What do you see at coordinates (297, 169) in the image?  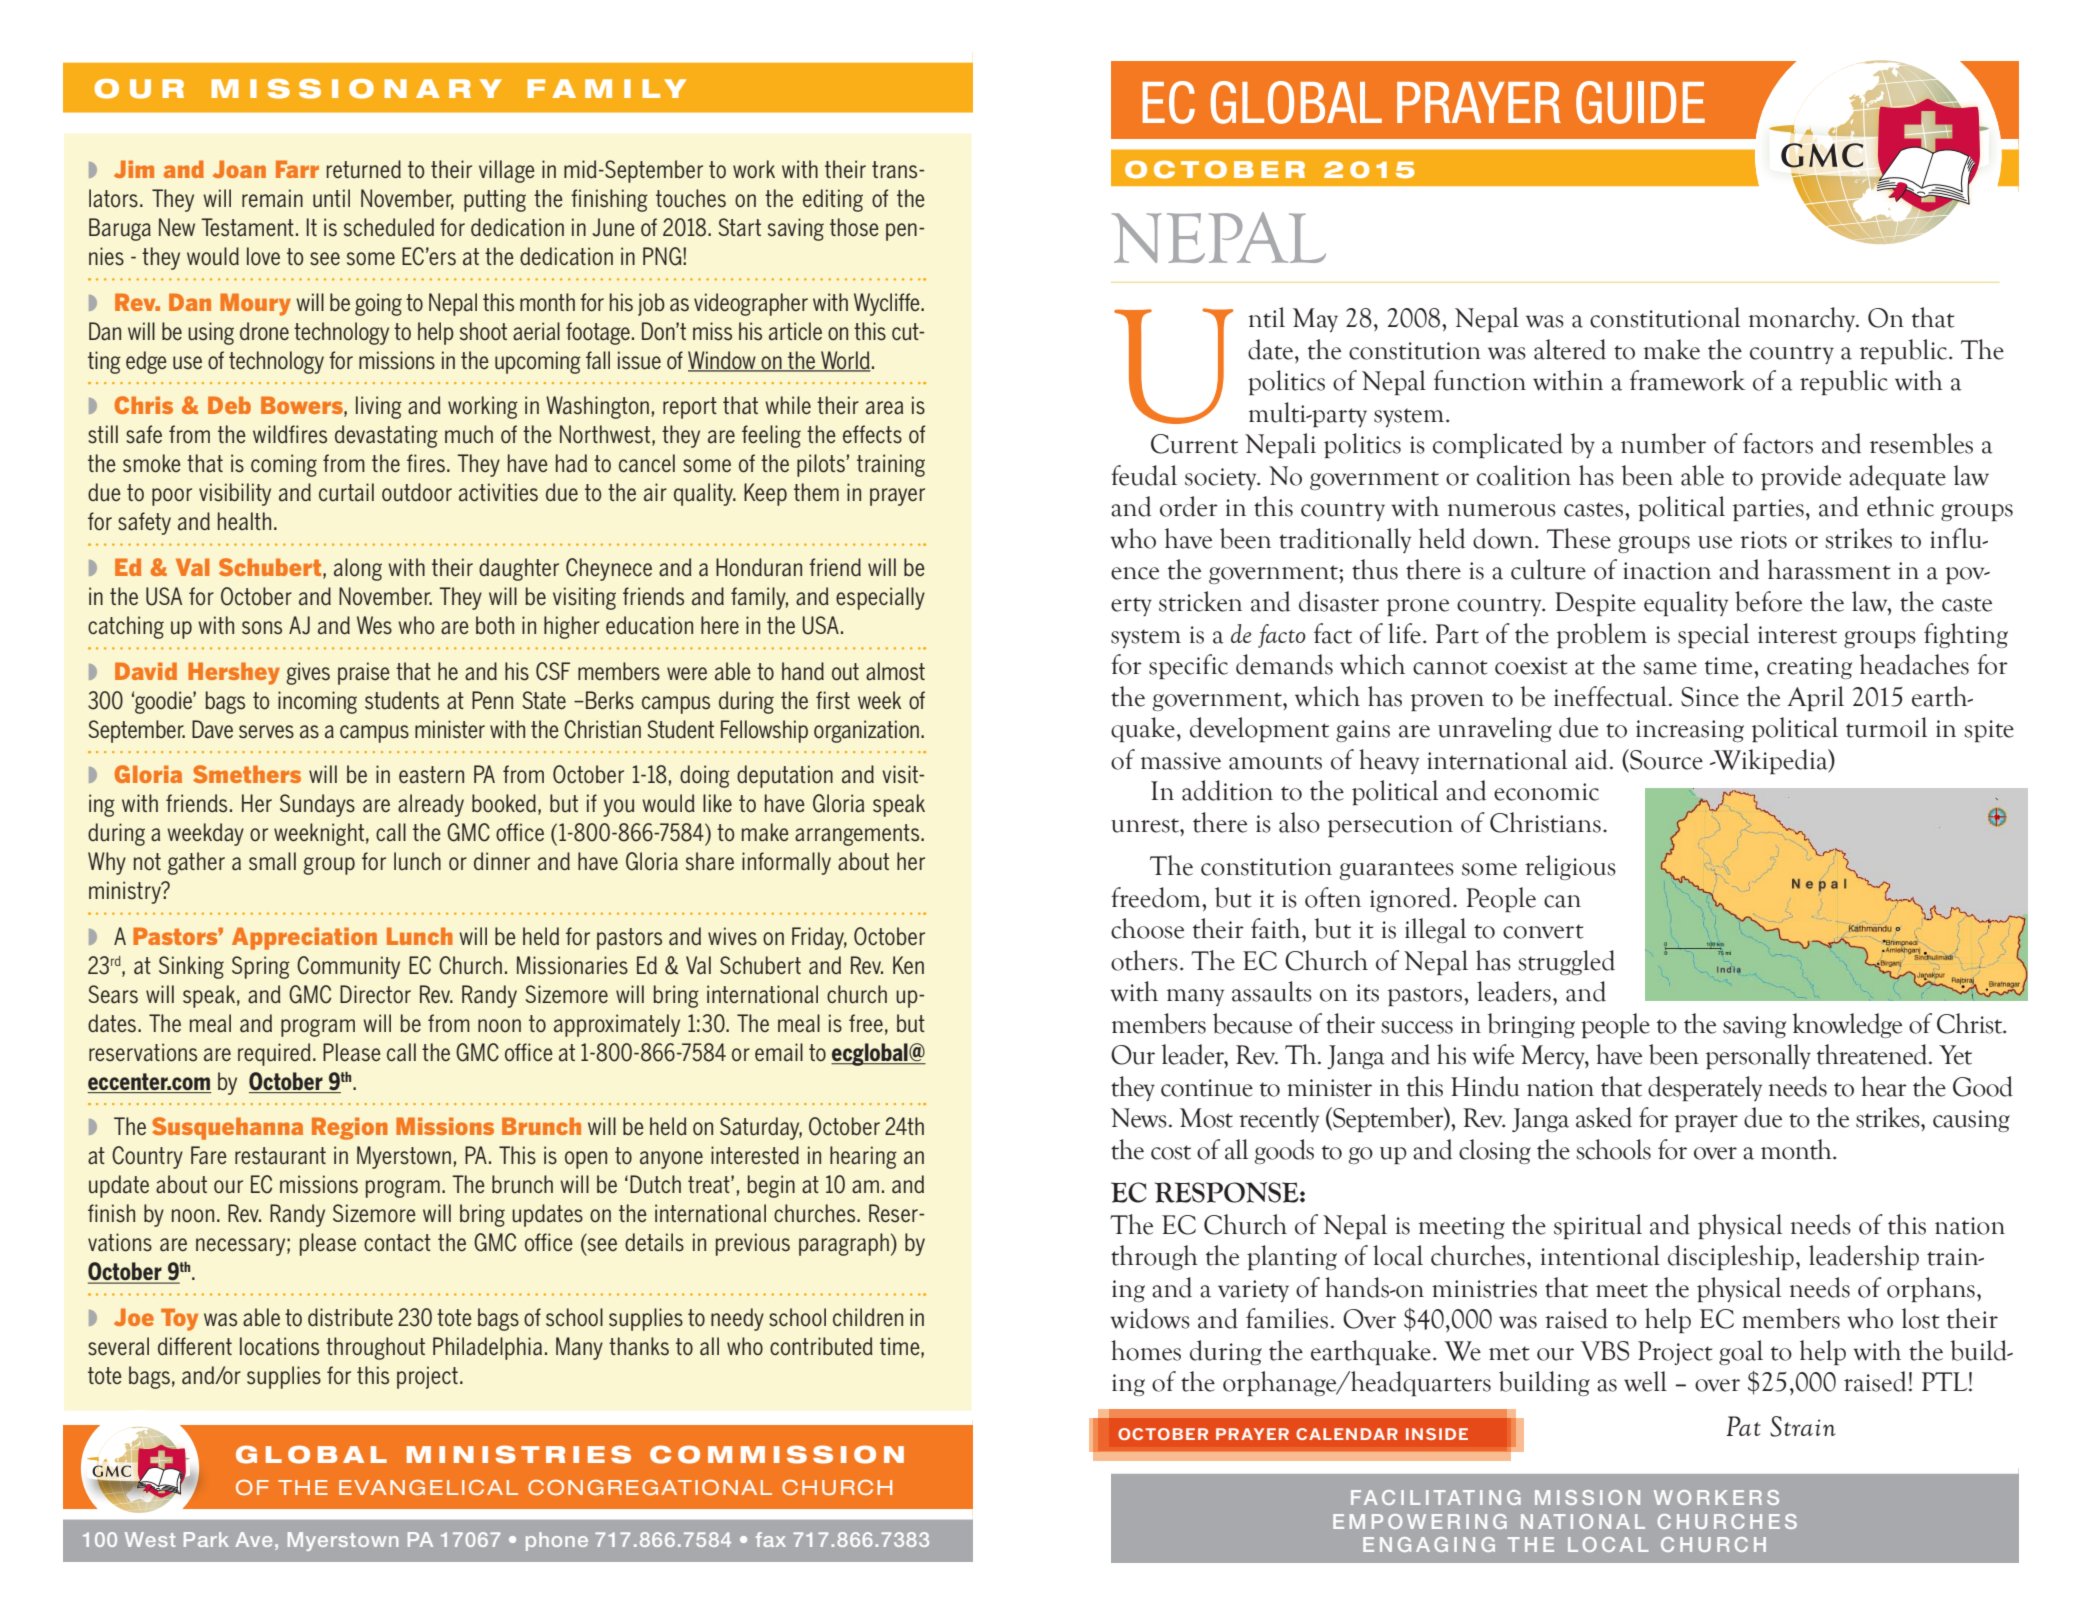 I see `Farr` at bounding box center [297, 169].
